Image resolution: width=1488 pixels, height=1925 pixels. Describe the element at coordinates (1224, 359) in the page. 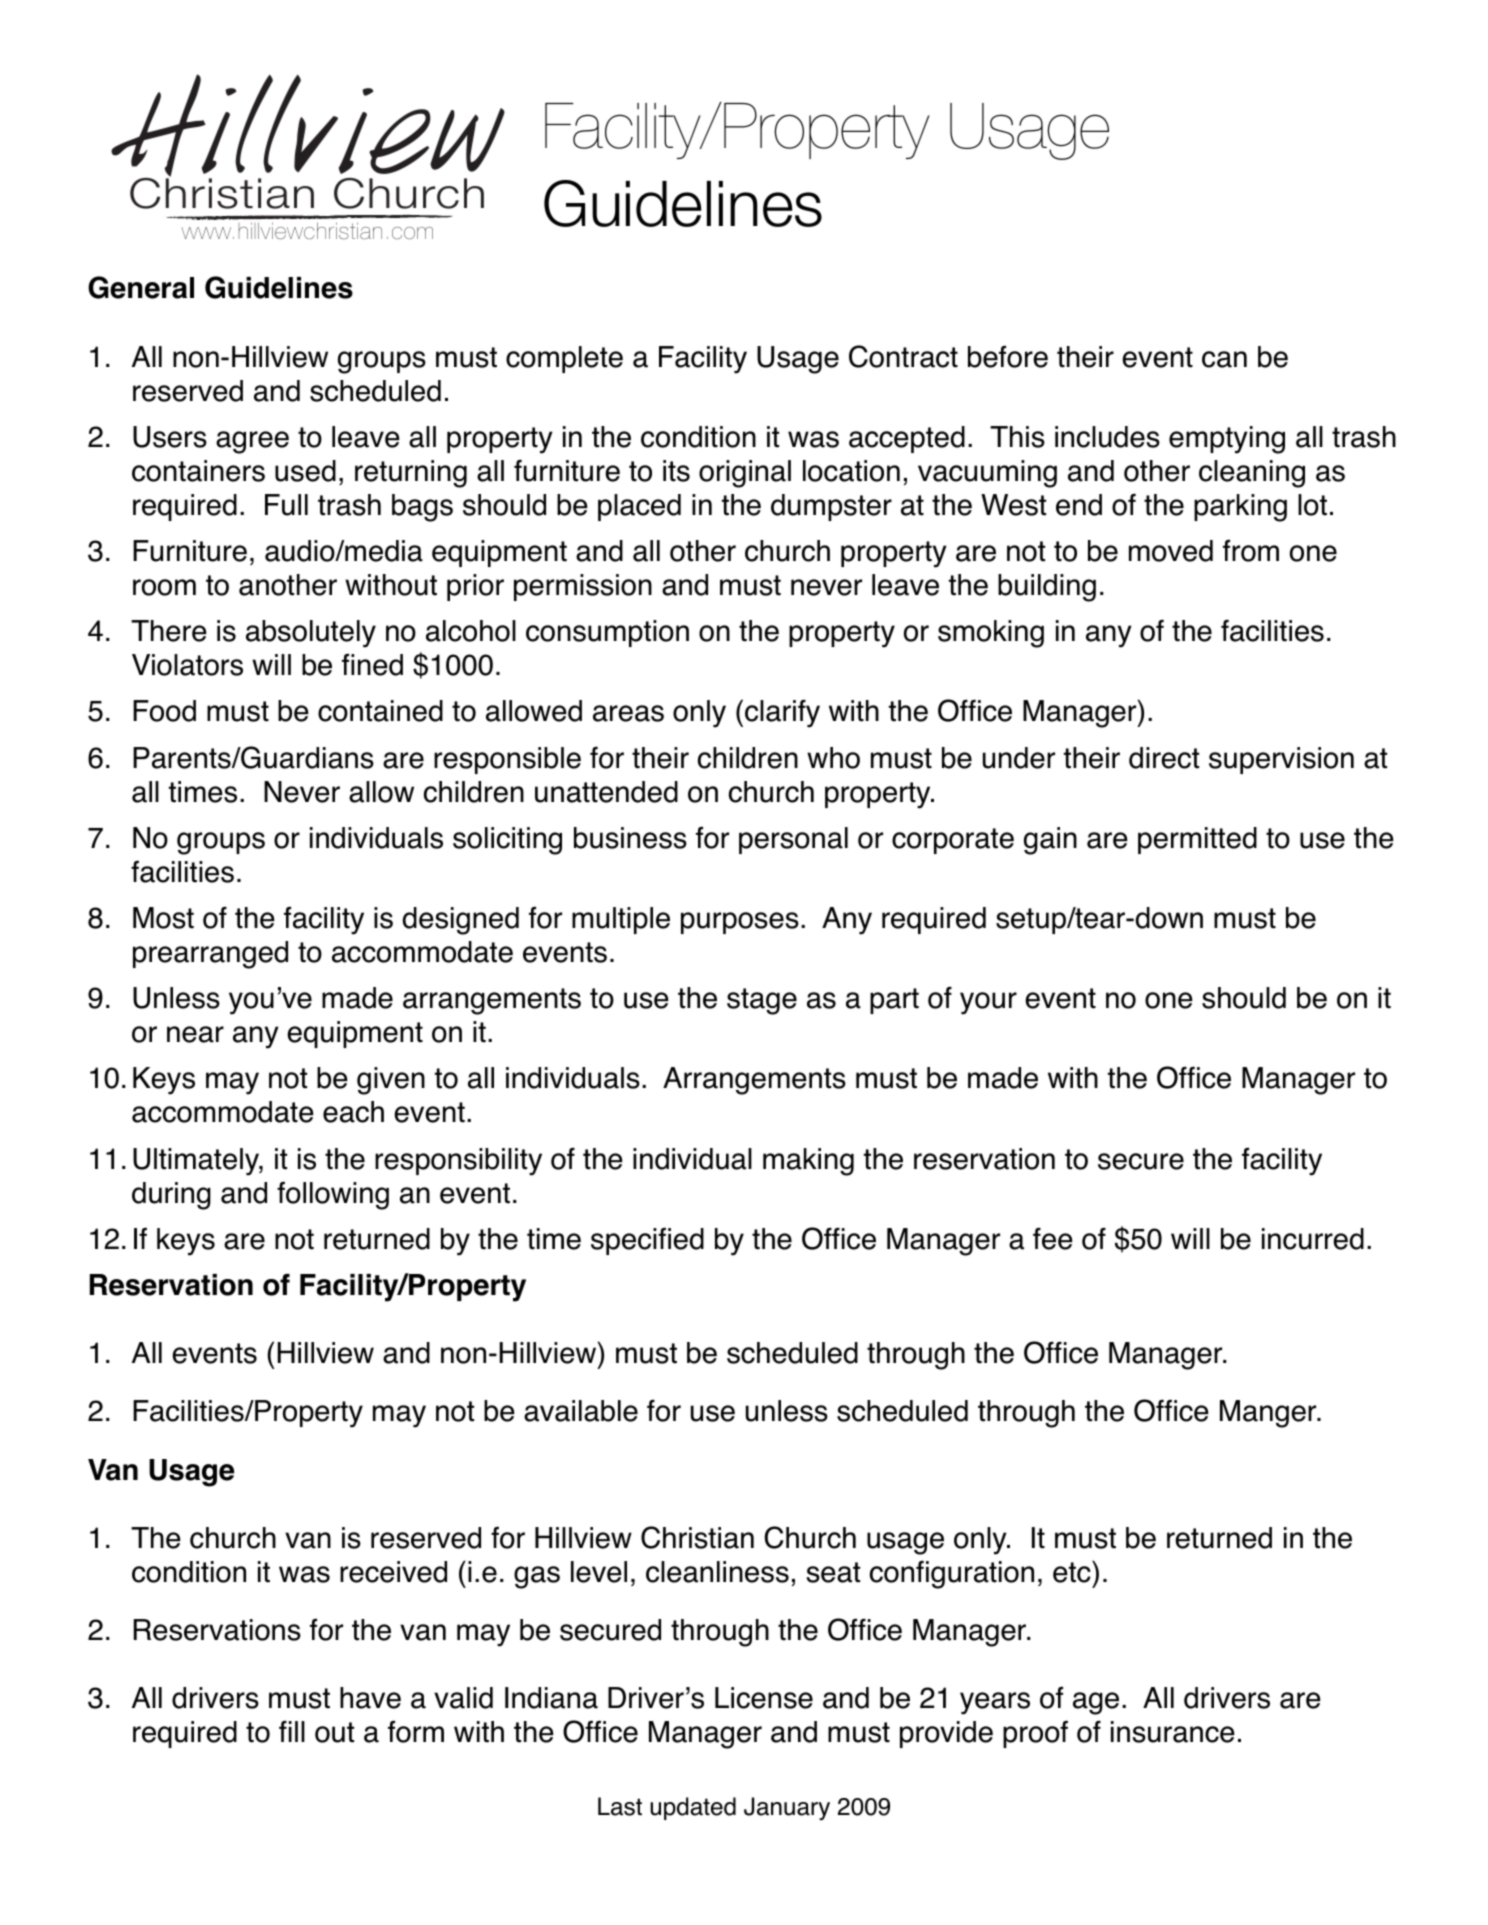

I see `can` at that location.
